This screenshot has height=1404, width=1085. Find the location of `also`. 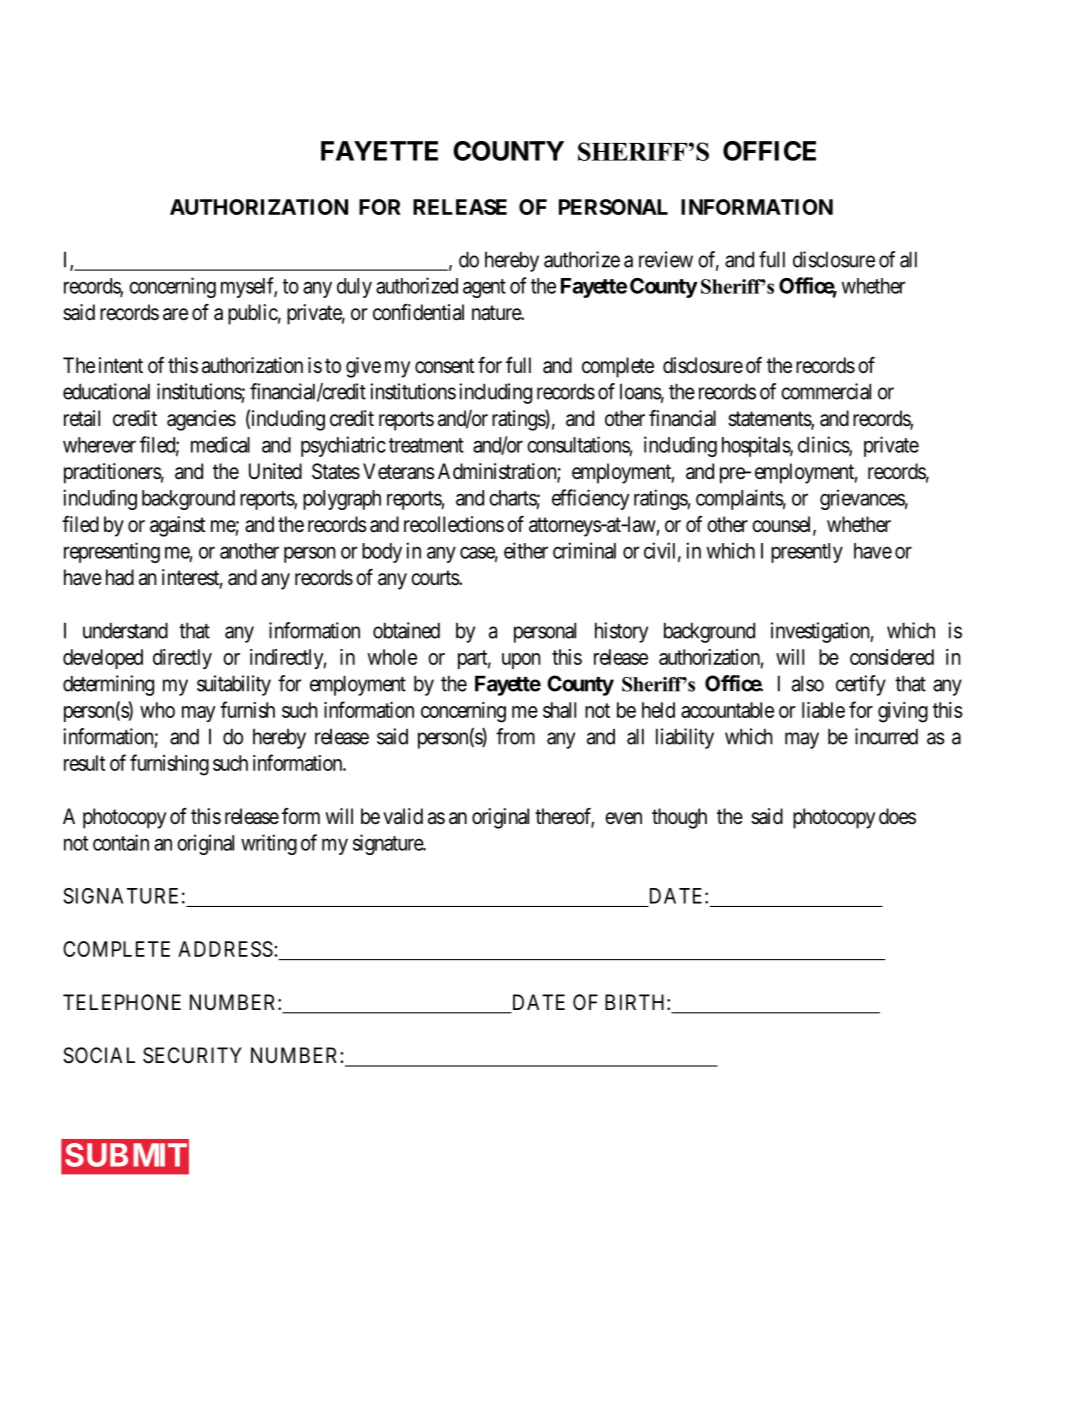

also is located at coordinates (808, 683).
